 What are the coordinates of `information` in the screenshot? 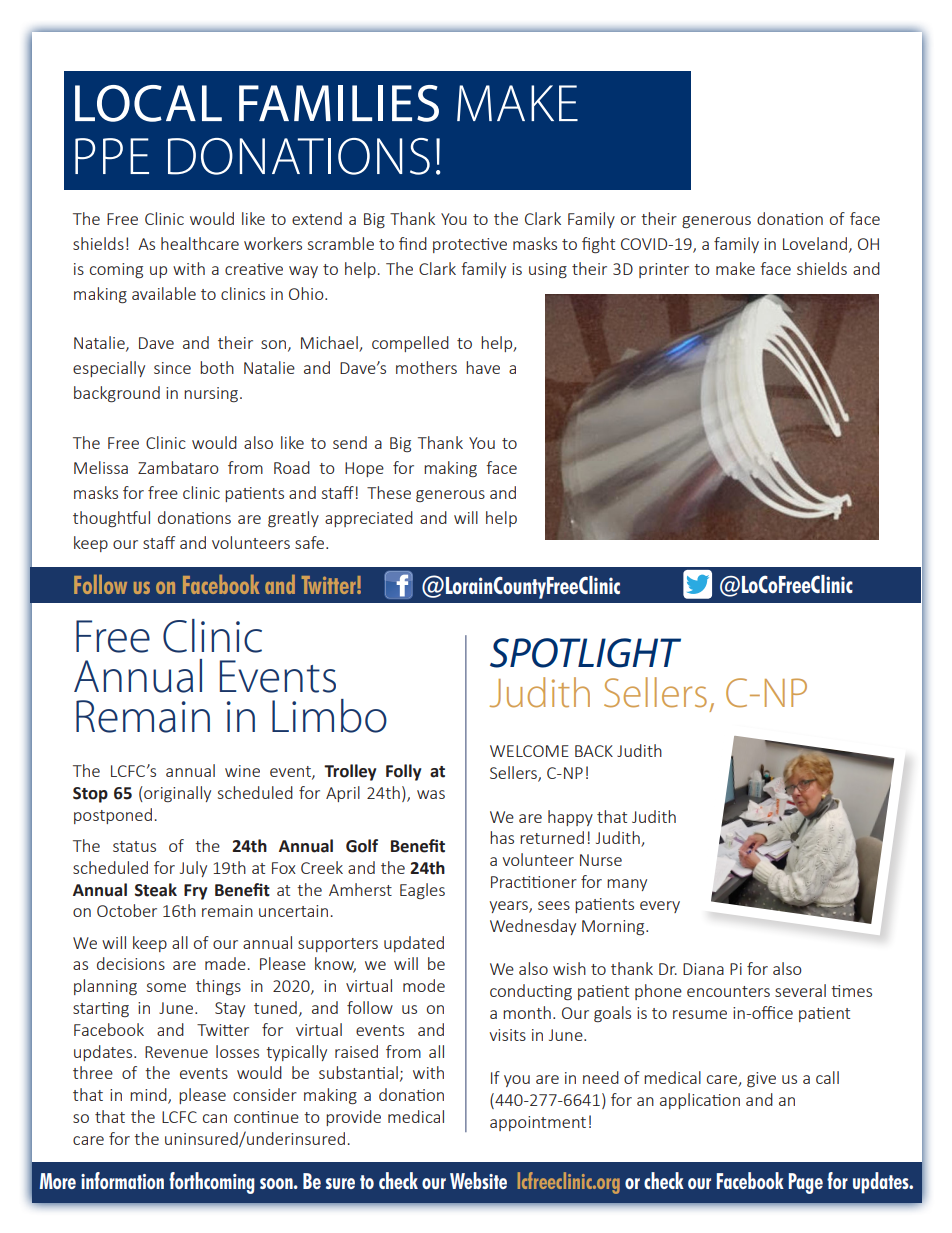 It's located at (122, 1180).
